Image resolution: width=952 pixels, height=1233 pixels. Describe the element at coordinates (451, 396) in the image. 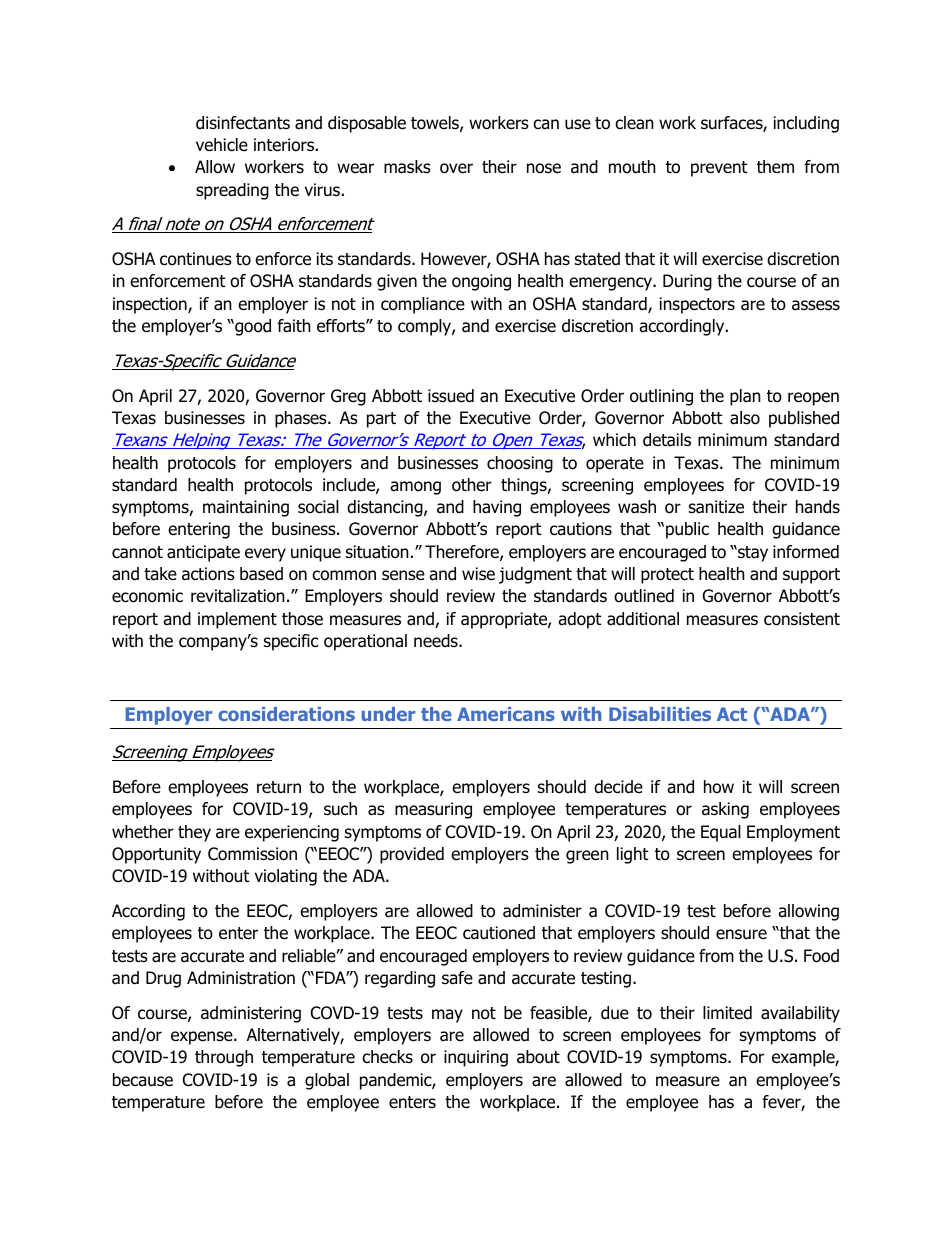

I see `issued` at that location.
